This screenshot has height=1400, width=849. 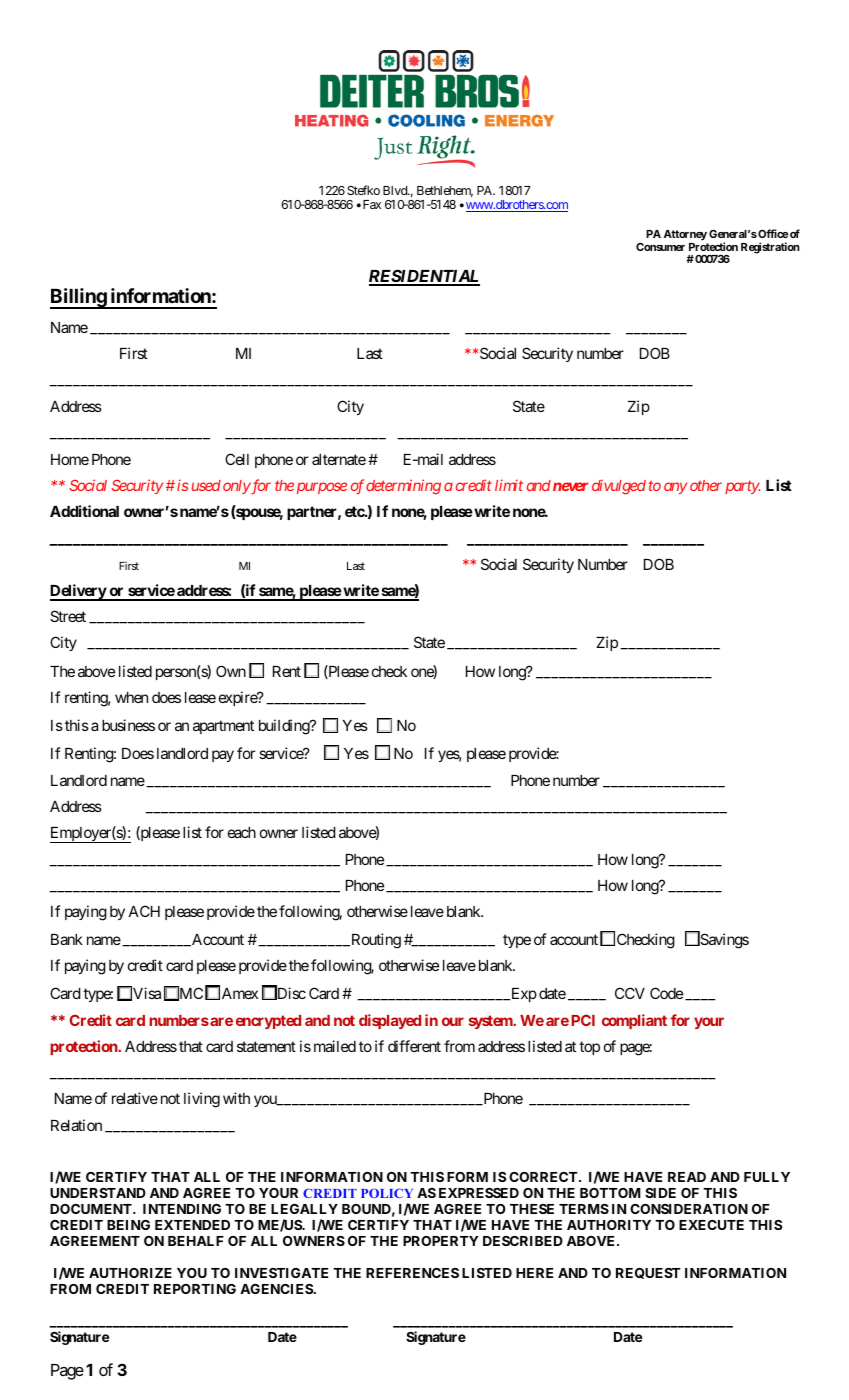 I want to click on Blvd, so click(x=396, y=190).
